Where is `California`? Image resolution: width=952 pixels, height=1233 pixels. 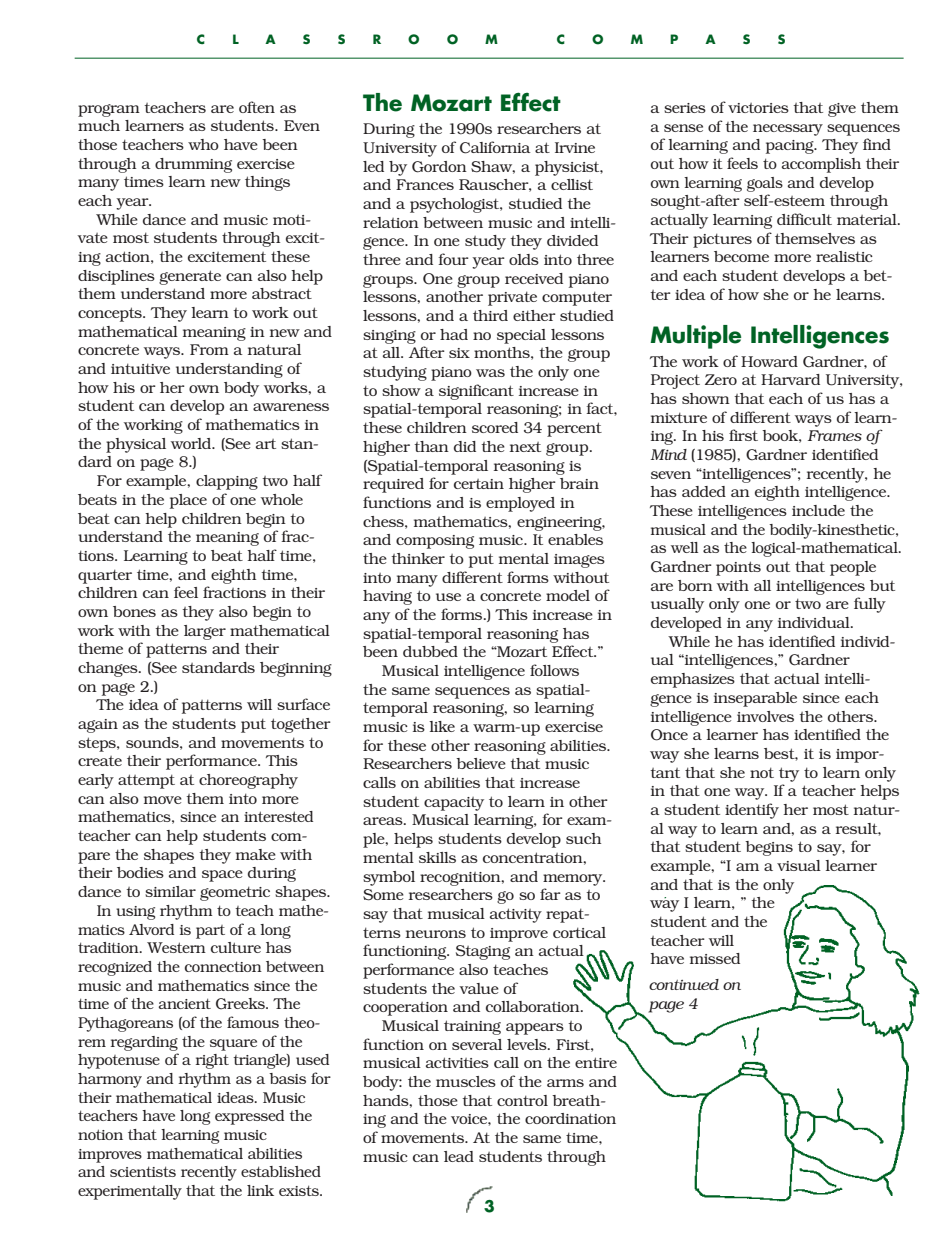
California is located at coordinates (495, 147).
